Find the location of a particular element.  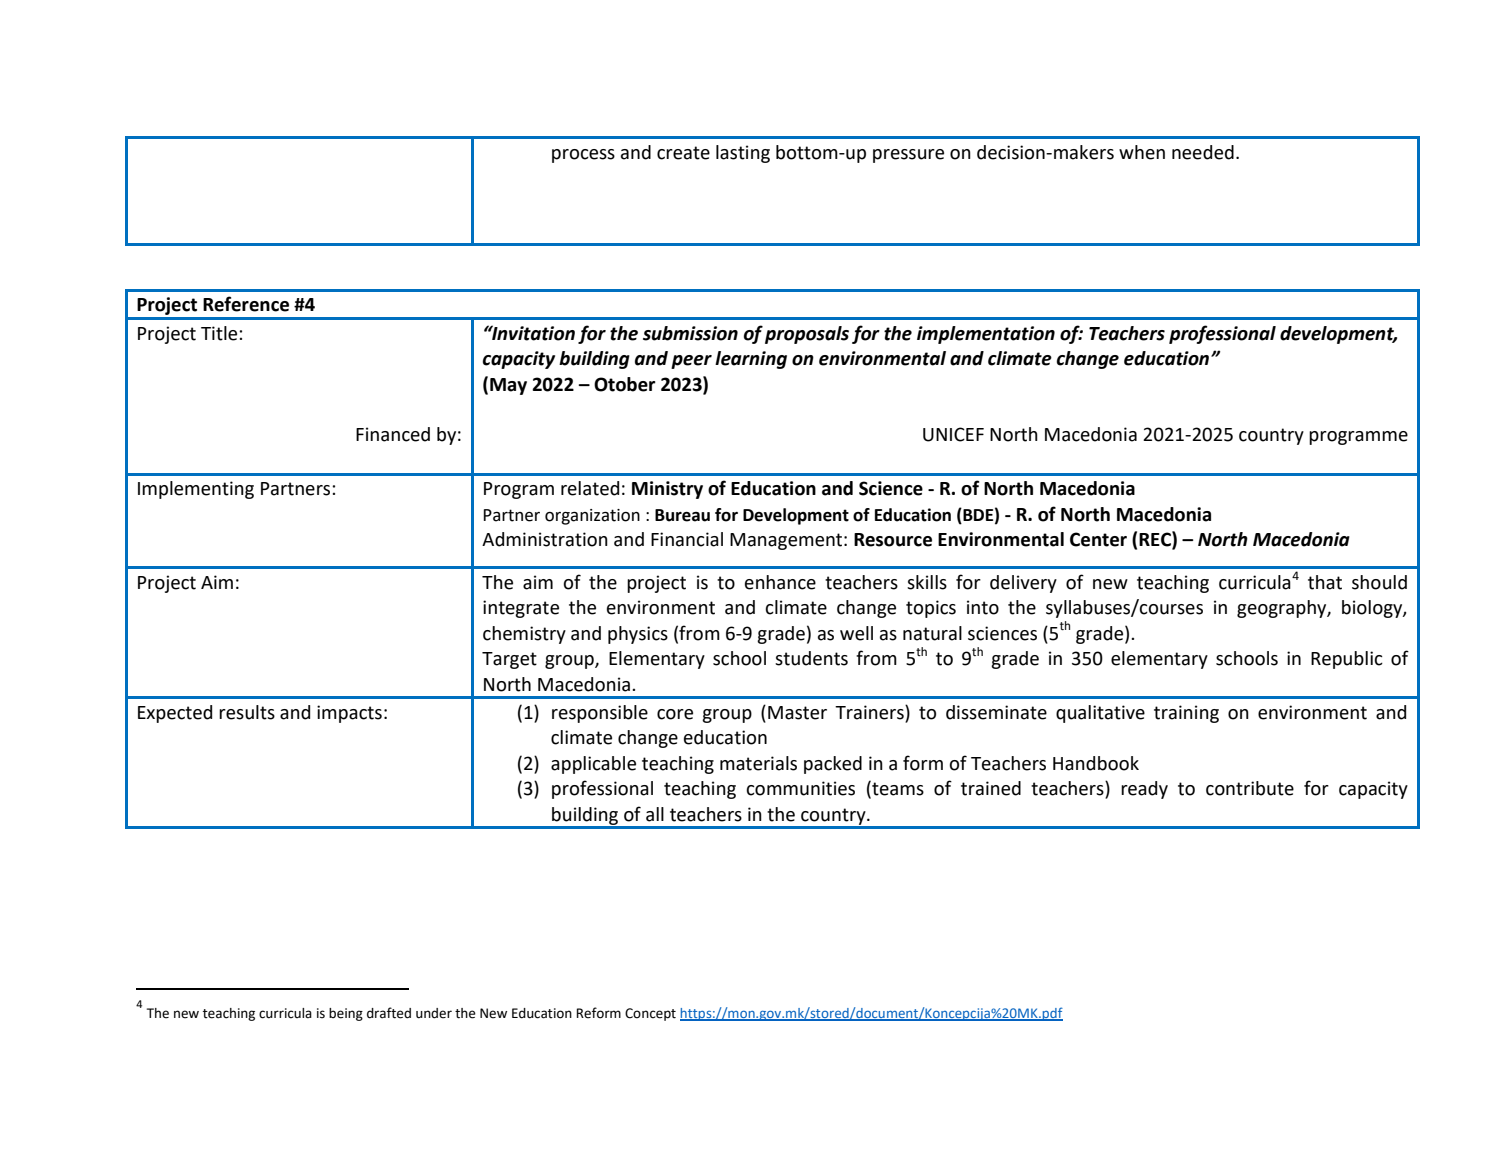

process is located at coordinates (583, 156).
